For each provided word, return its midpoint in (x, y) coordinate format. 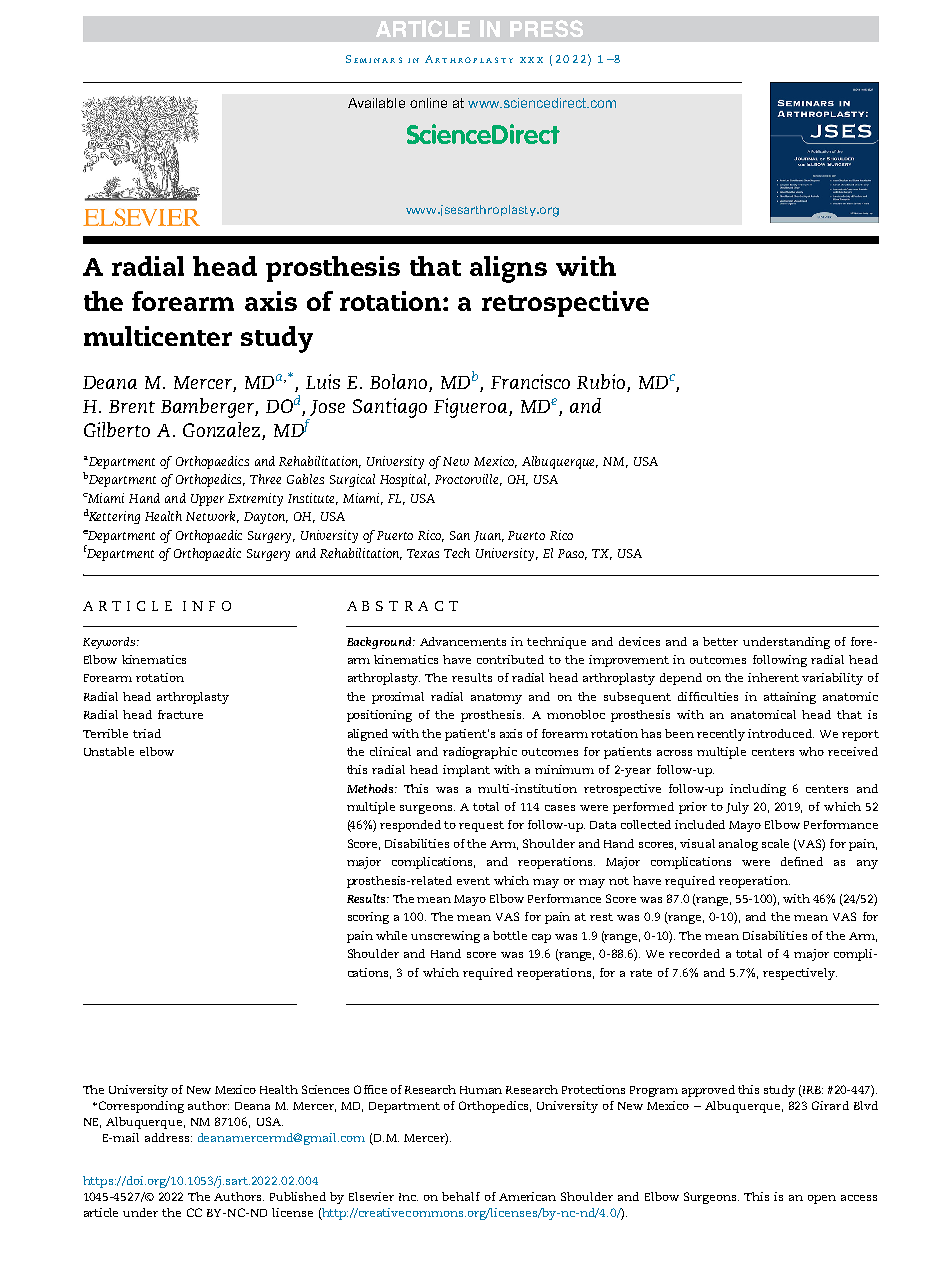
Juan (489, 536)
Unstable (109, 751)
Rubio (602, 383)
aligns (508, 269)
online (428, 103)
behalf (461, 1196)
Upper (207, 500)
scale (775, 843)
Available (376, 103)
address (167, 1137)
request (481, 826)
